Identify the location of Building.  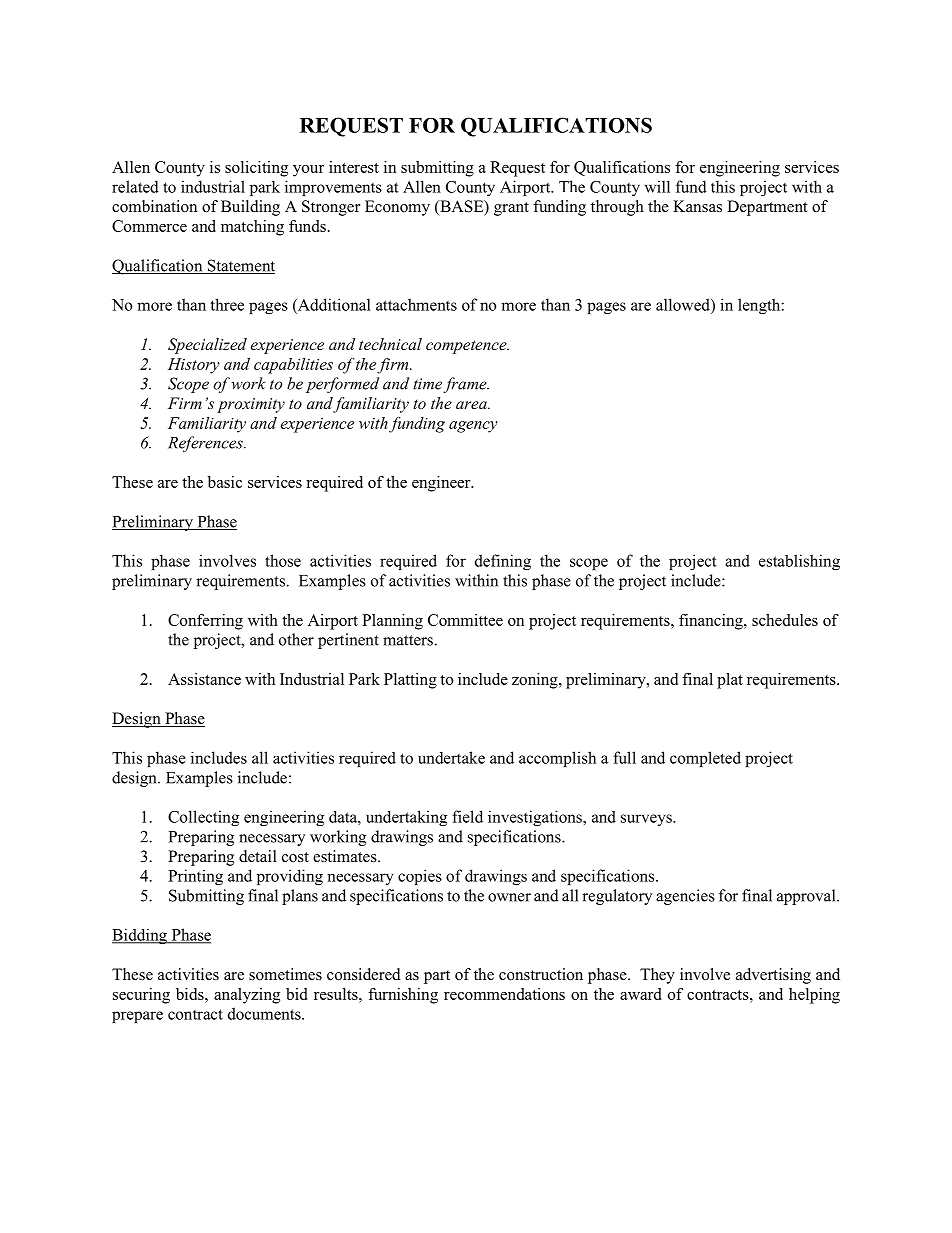
(250, 208).
